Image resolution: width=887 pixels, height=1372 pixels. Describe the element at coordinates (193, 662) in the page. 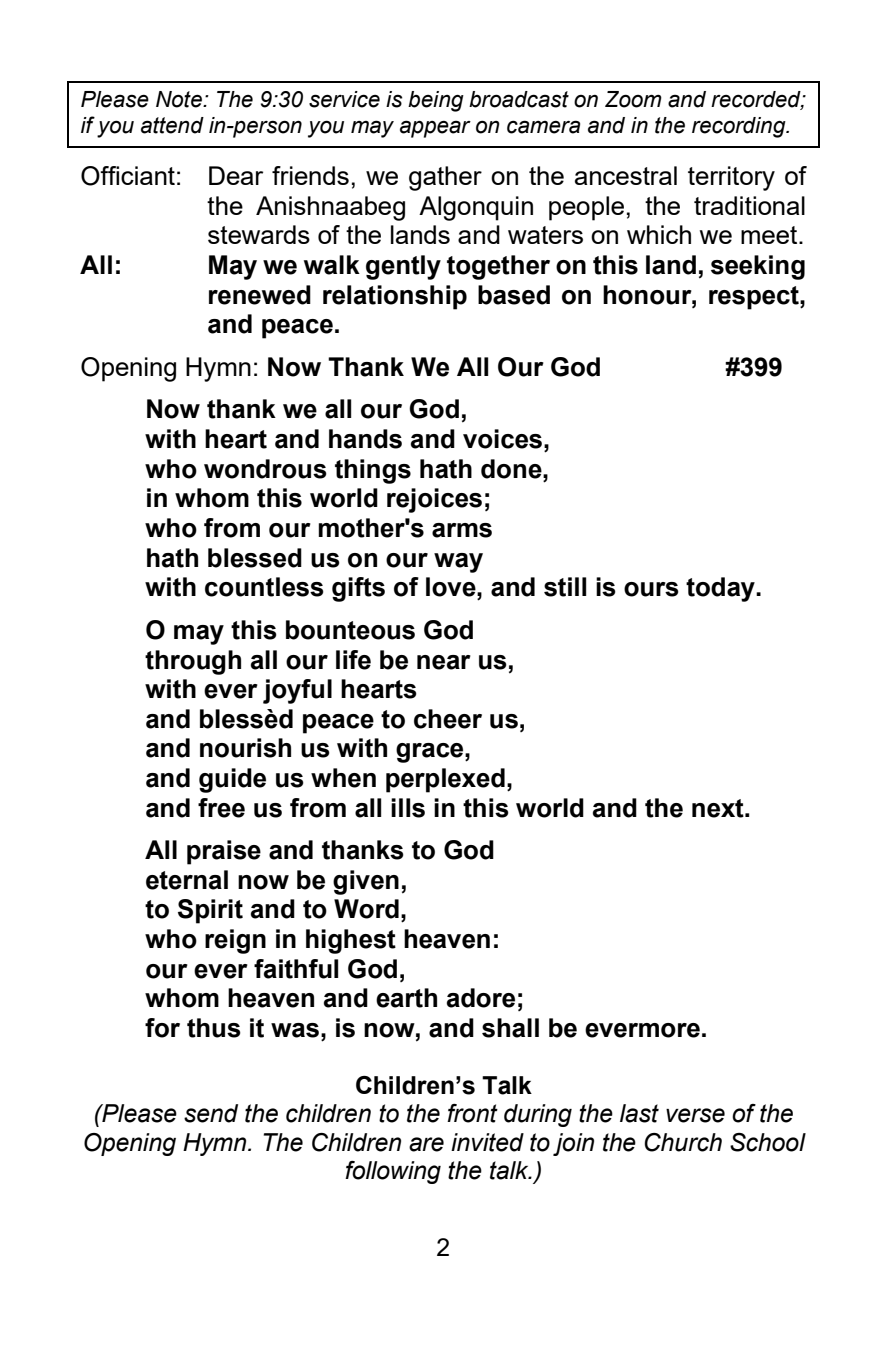

I see `through` at that location.
